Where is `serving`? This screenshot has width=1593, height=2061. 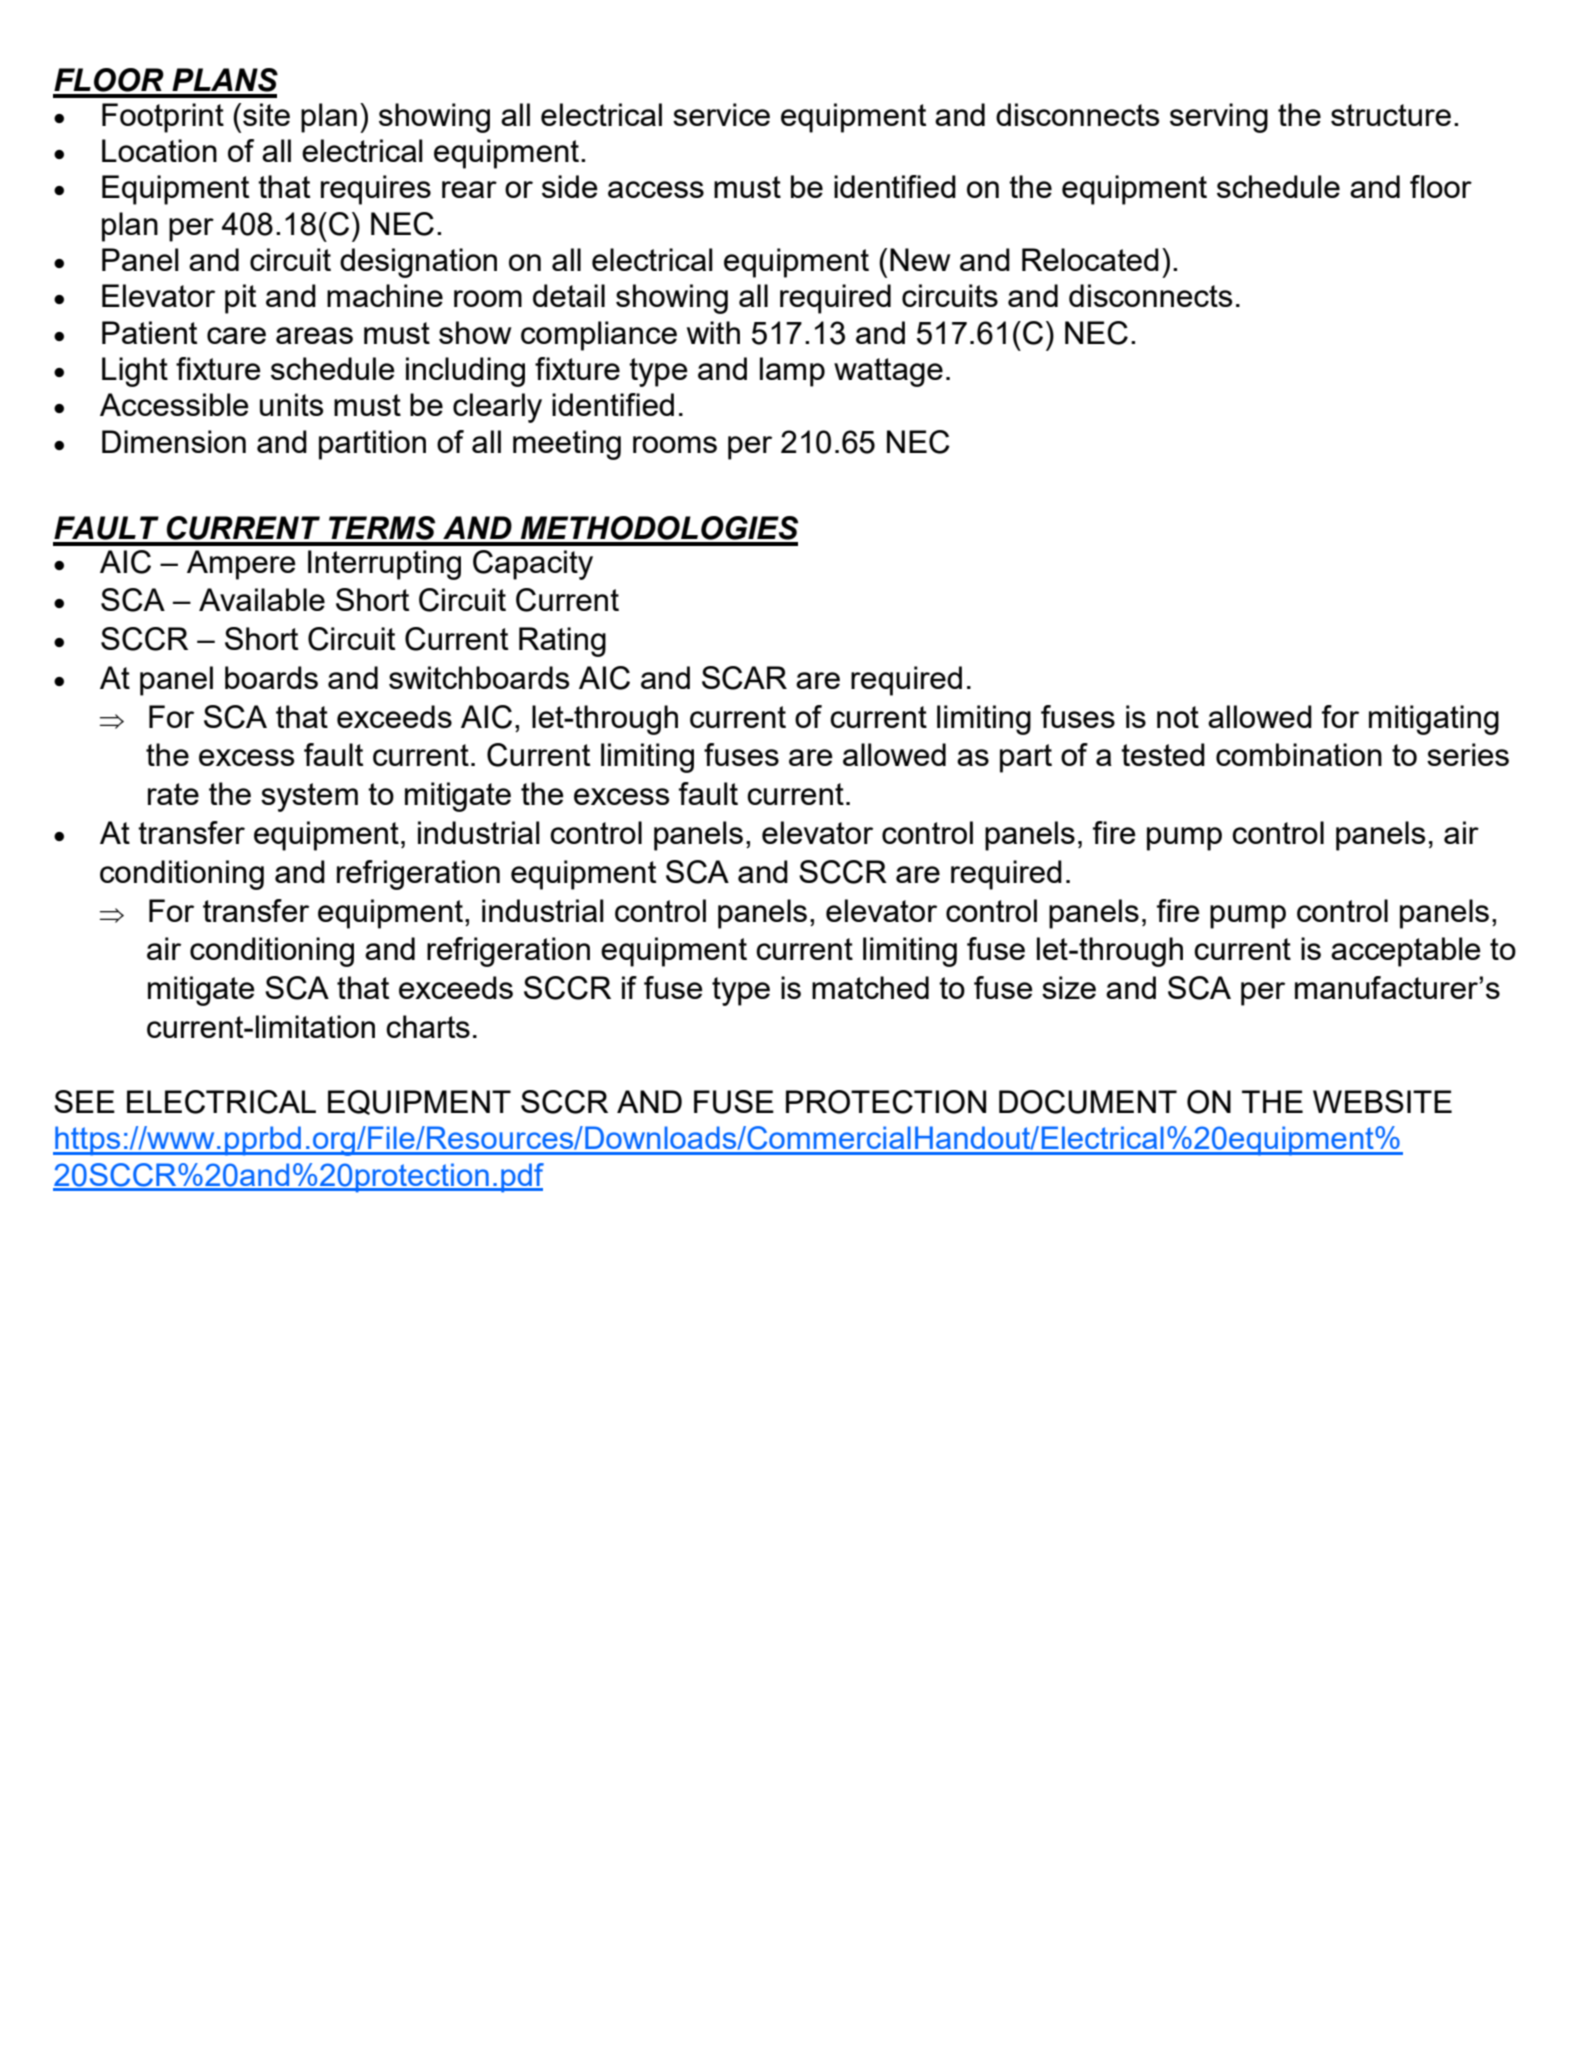 serving is located at coordinates (1219, 118).
